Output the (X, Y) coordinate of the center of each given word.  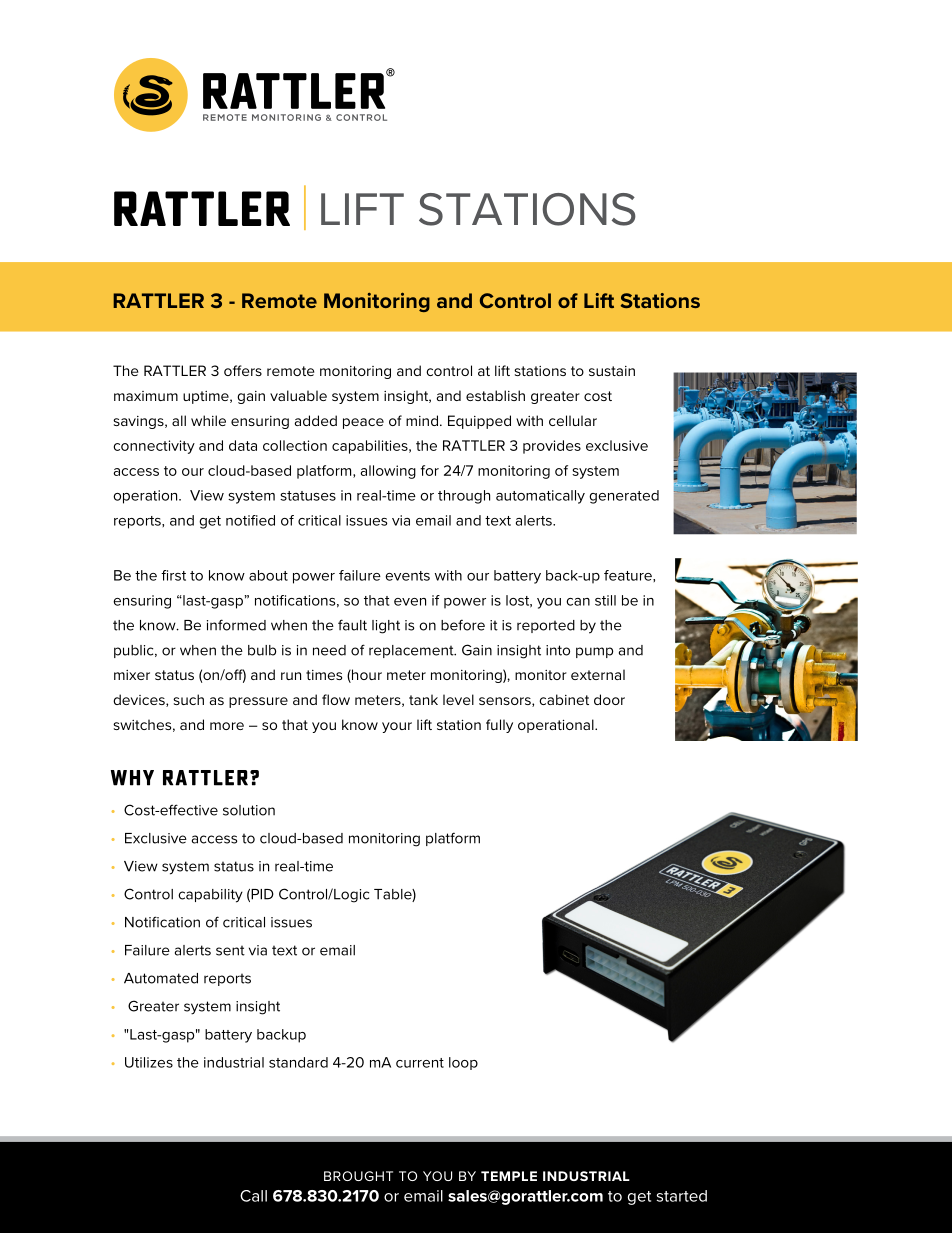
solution (249, 810)
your (397, 727)
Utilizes (149, 1062)
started (682, 1196)
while (208, 420)
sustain (612, 371)
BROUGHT (358, 1176)
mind (422, 420)
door (609, 699)
